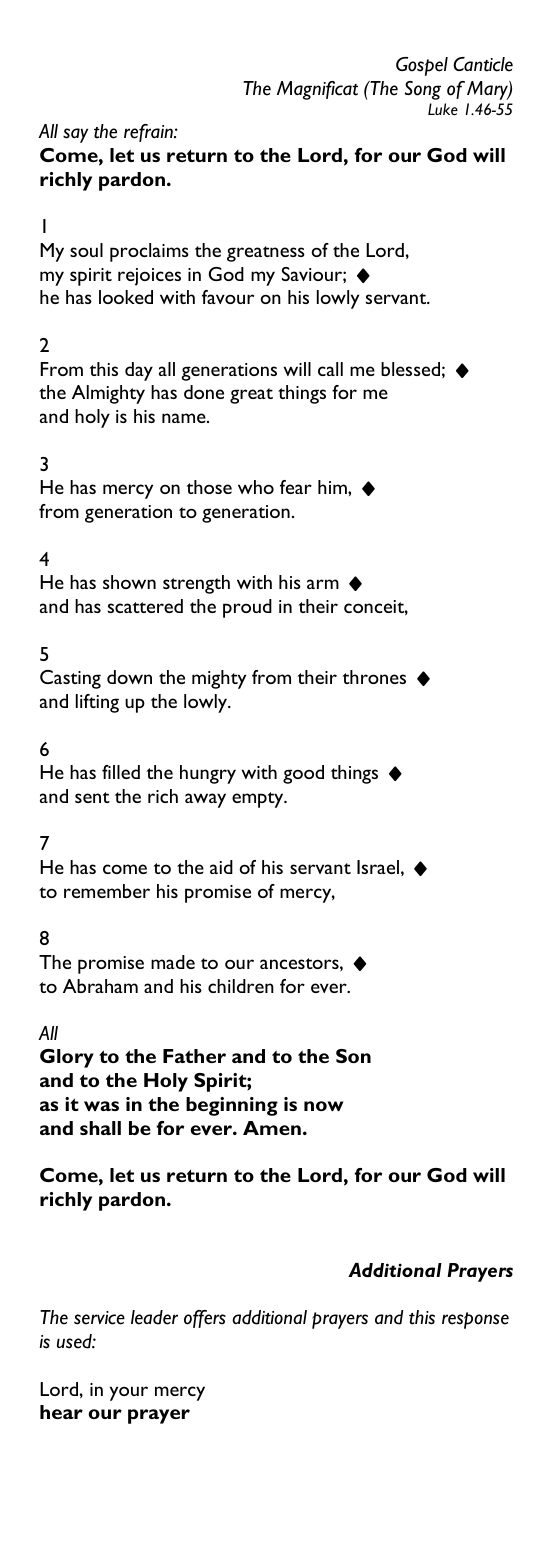 This page has width=553, height=1568. Describe the element at coordinates (149, 133) in the page. I see `refrain` at that location.
